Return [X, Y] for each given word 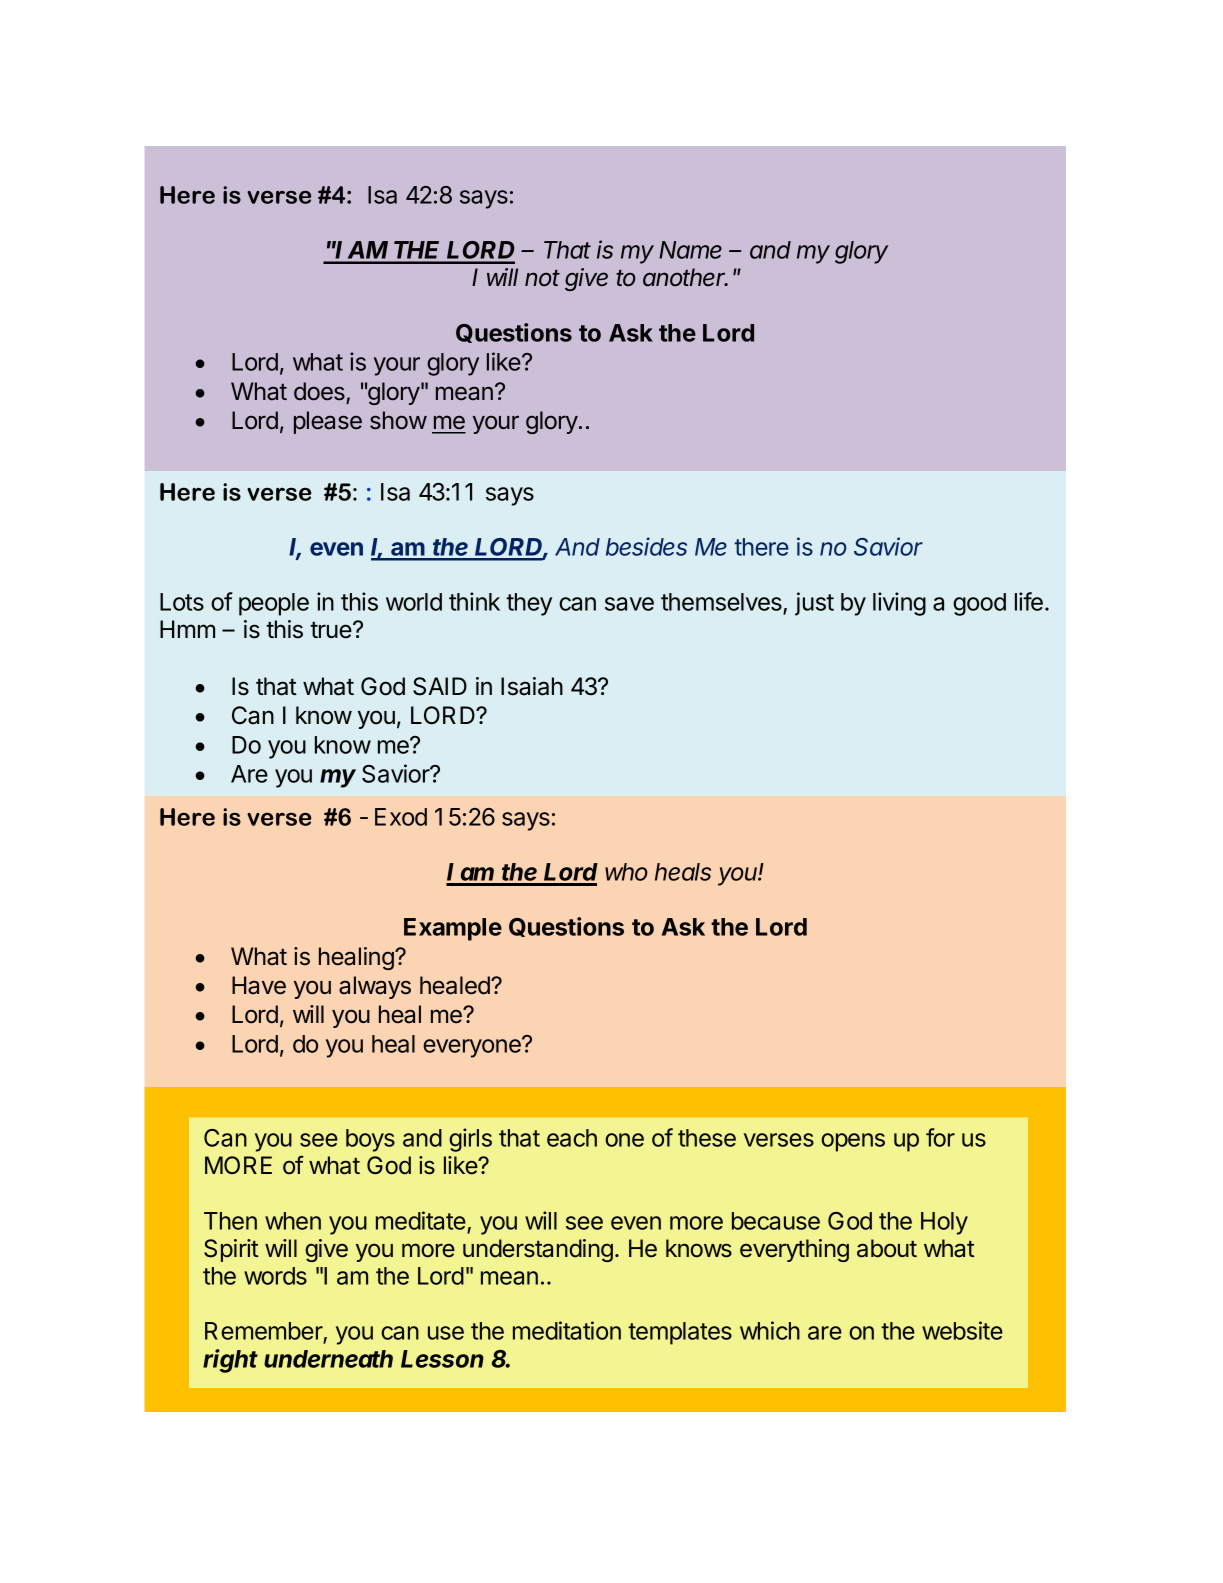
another [685, 277]
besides [646, 546]
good [979, 604]
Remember [264, 1332]
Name [690, 250]
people [274, 604]
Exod [401, 817]
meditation [567, 1330]
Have [259, 985]
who [626, 872]
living [899, 604]
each [572, 1138]
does [319, 391]
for [940, 1137]
